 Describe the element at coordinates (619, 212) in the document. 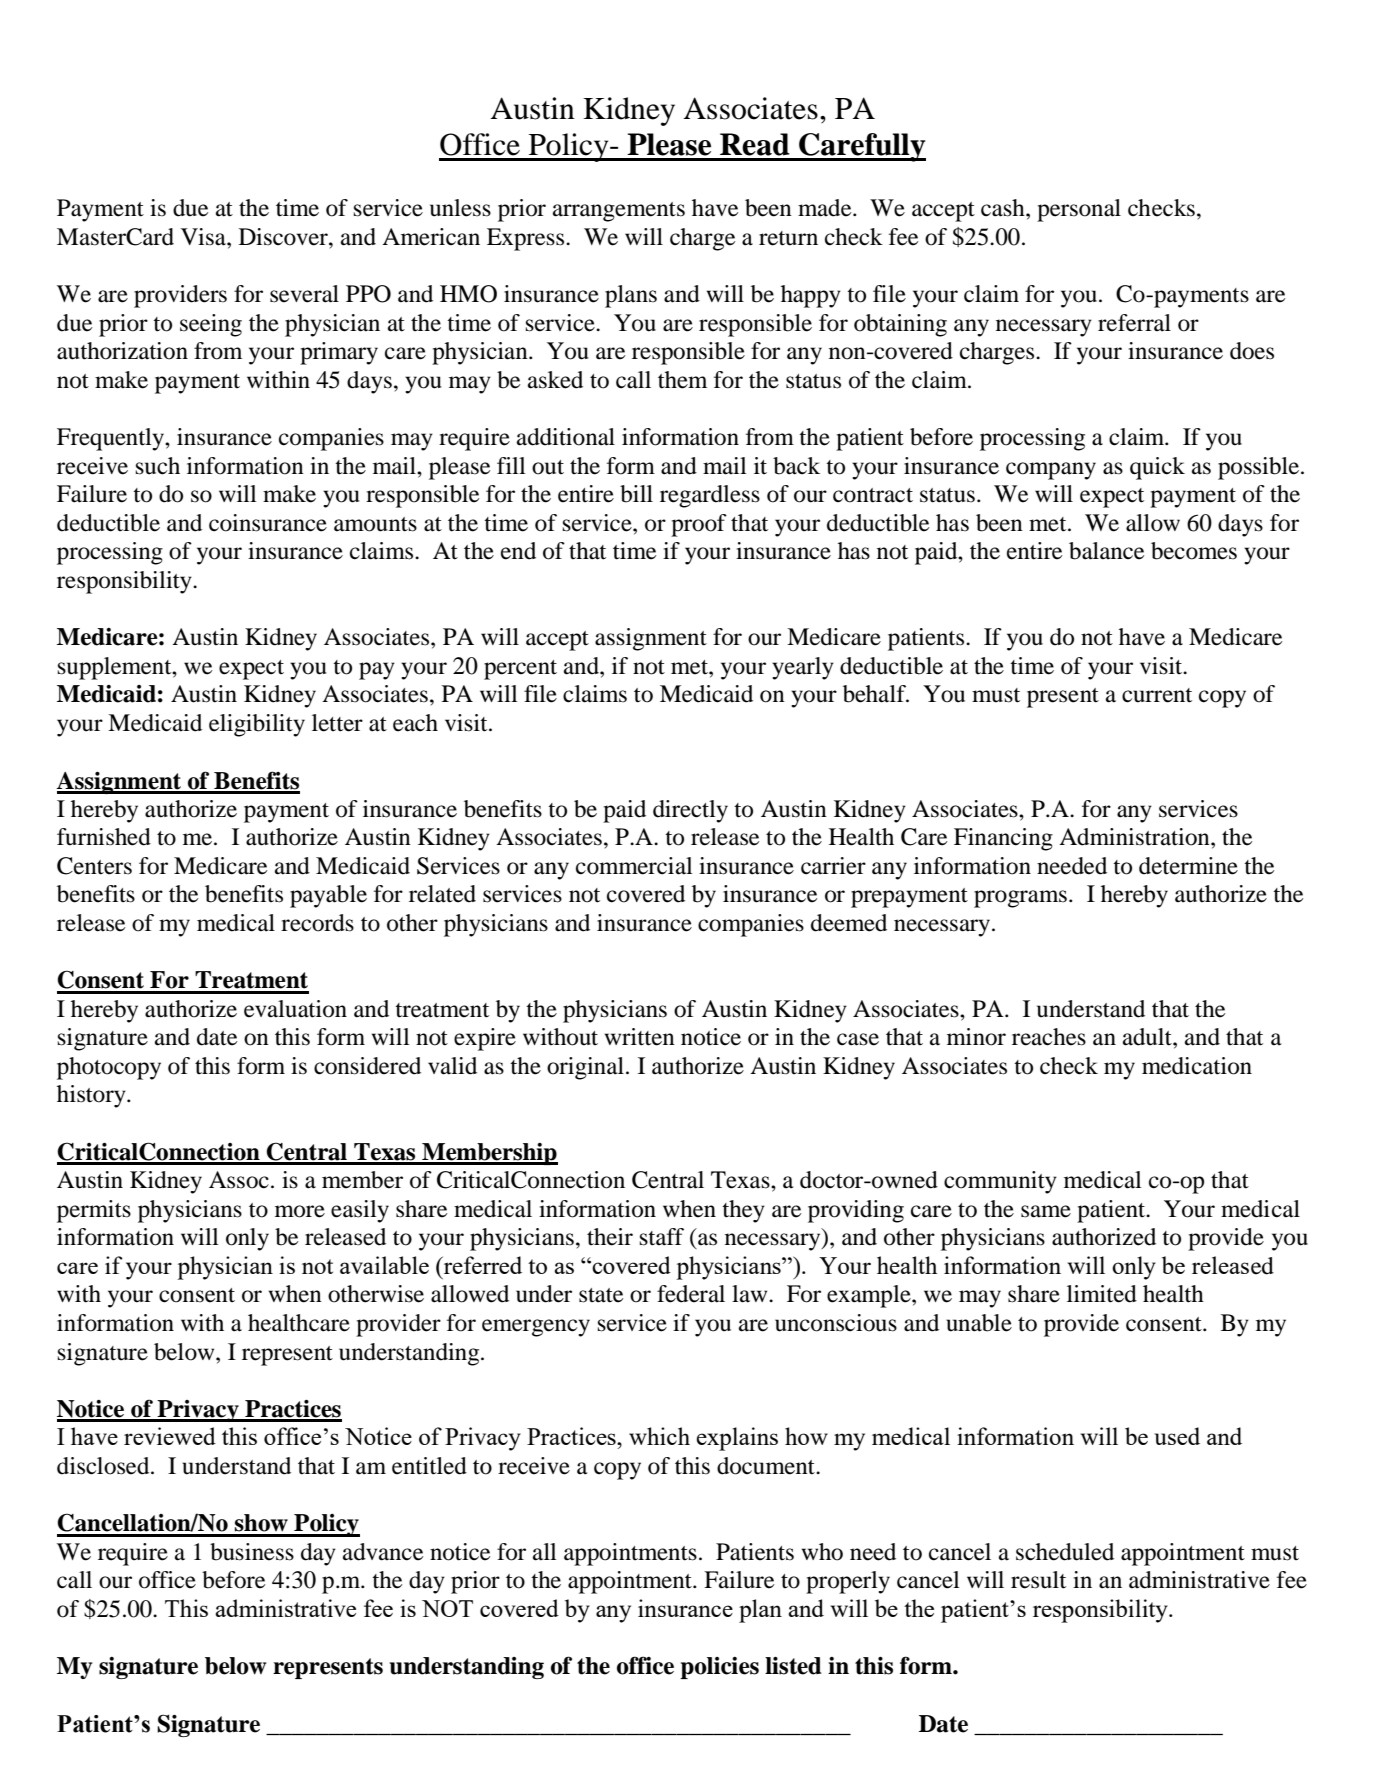

I see `arrangements` at that location.
